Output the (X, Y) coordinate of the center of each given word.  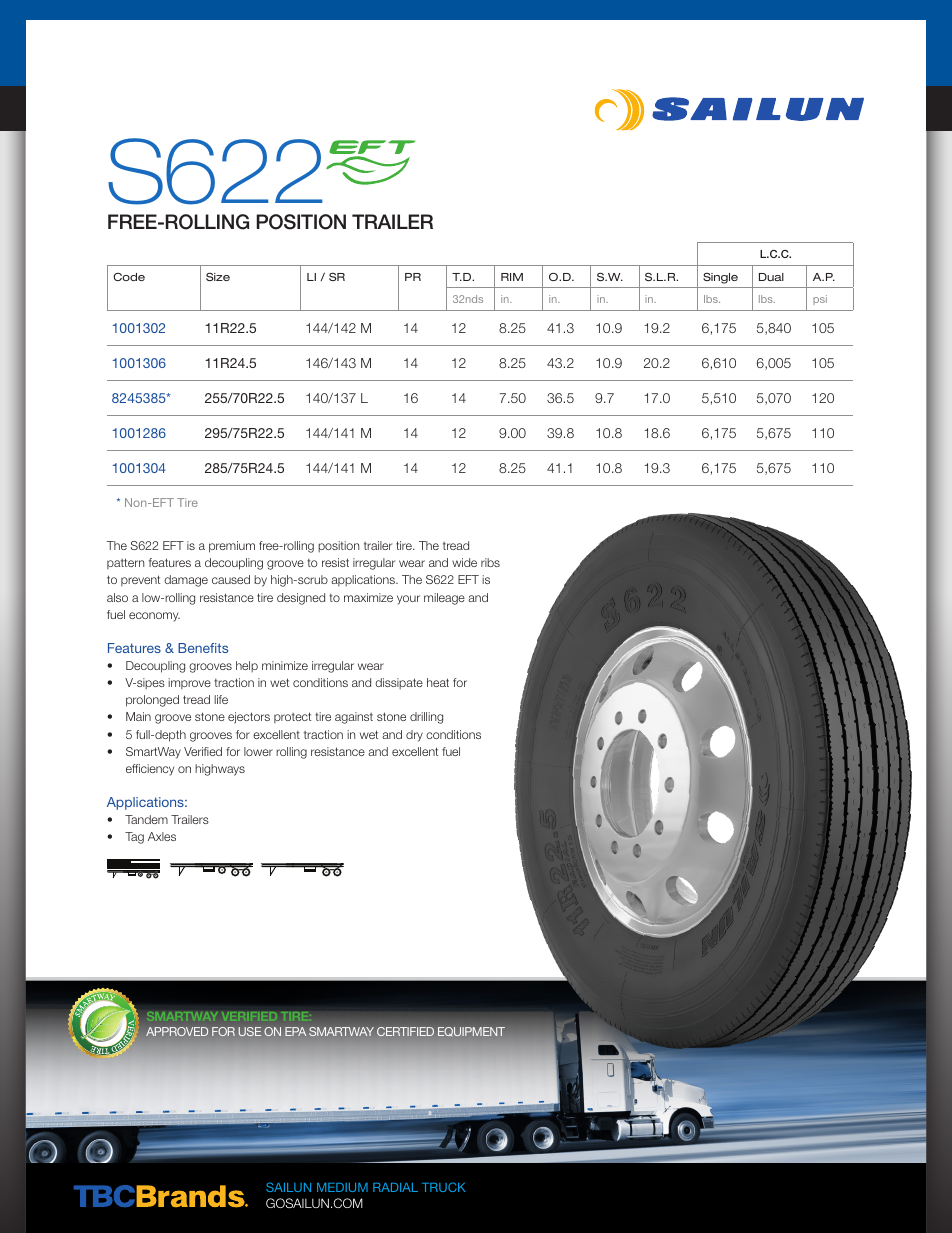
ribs (490, 562)
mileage (444, 599)
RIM (512, 277)
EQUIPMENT (471, 1032)
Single (720, 278)
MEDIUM (342, 1187)
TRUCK (444, 1187)
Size (218, 277)
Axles (162, 836)
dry (414, 736)
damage (186, 581)
